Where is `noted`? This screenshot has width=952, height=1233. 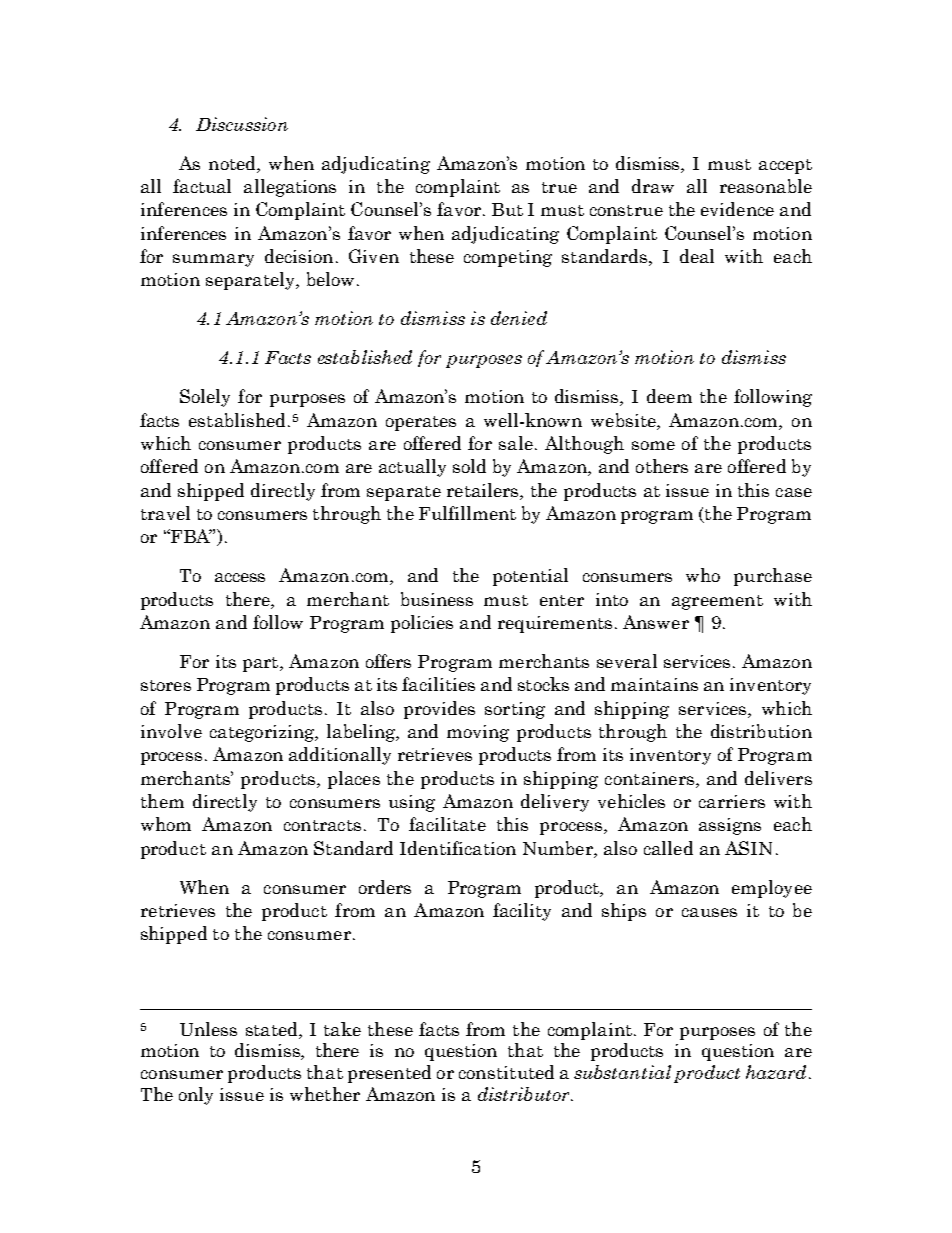
noted is located at coordinates (233, 163).
